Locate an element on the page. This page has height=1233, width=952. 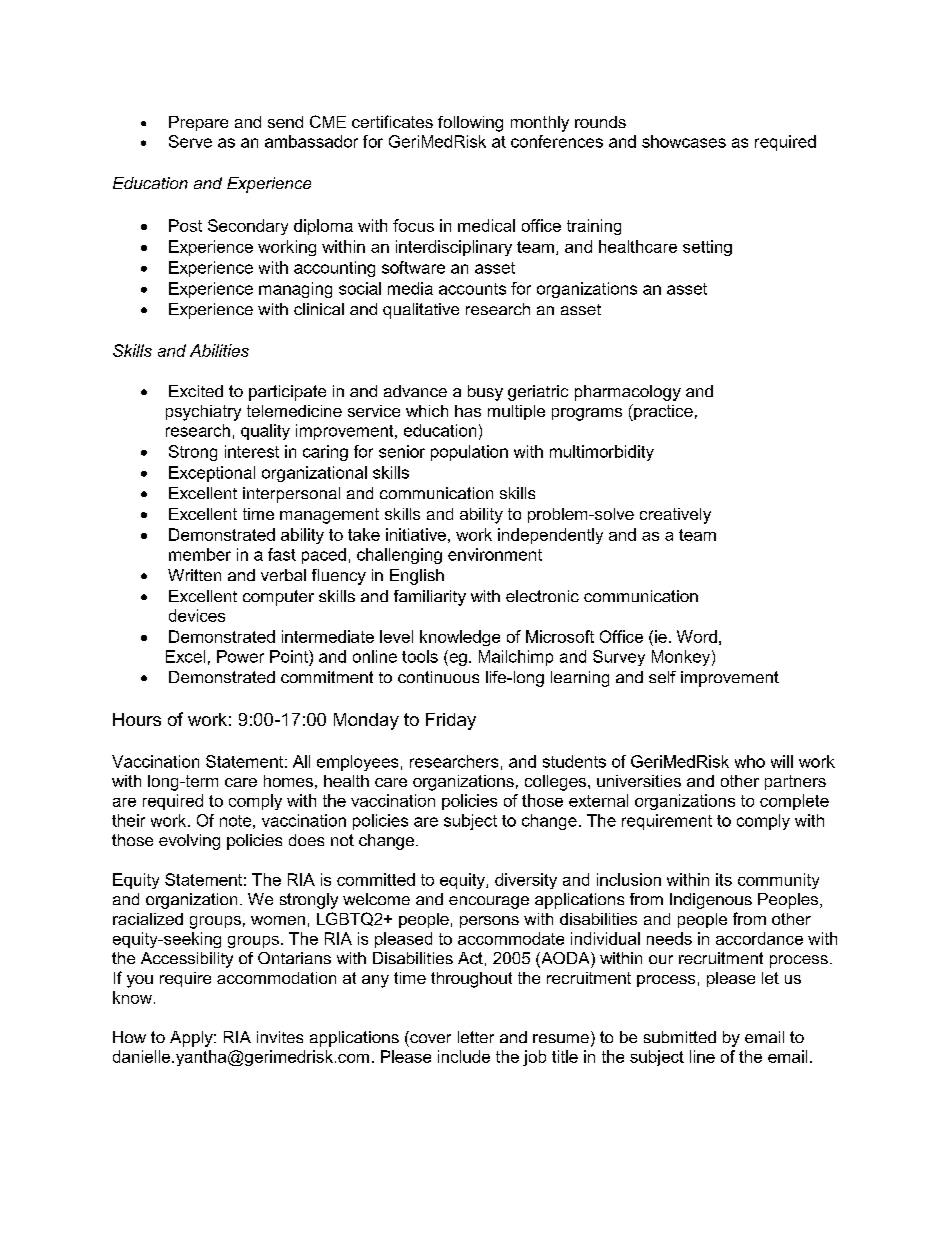
Written is located at coordinates (194, 575).
